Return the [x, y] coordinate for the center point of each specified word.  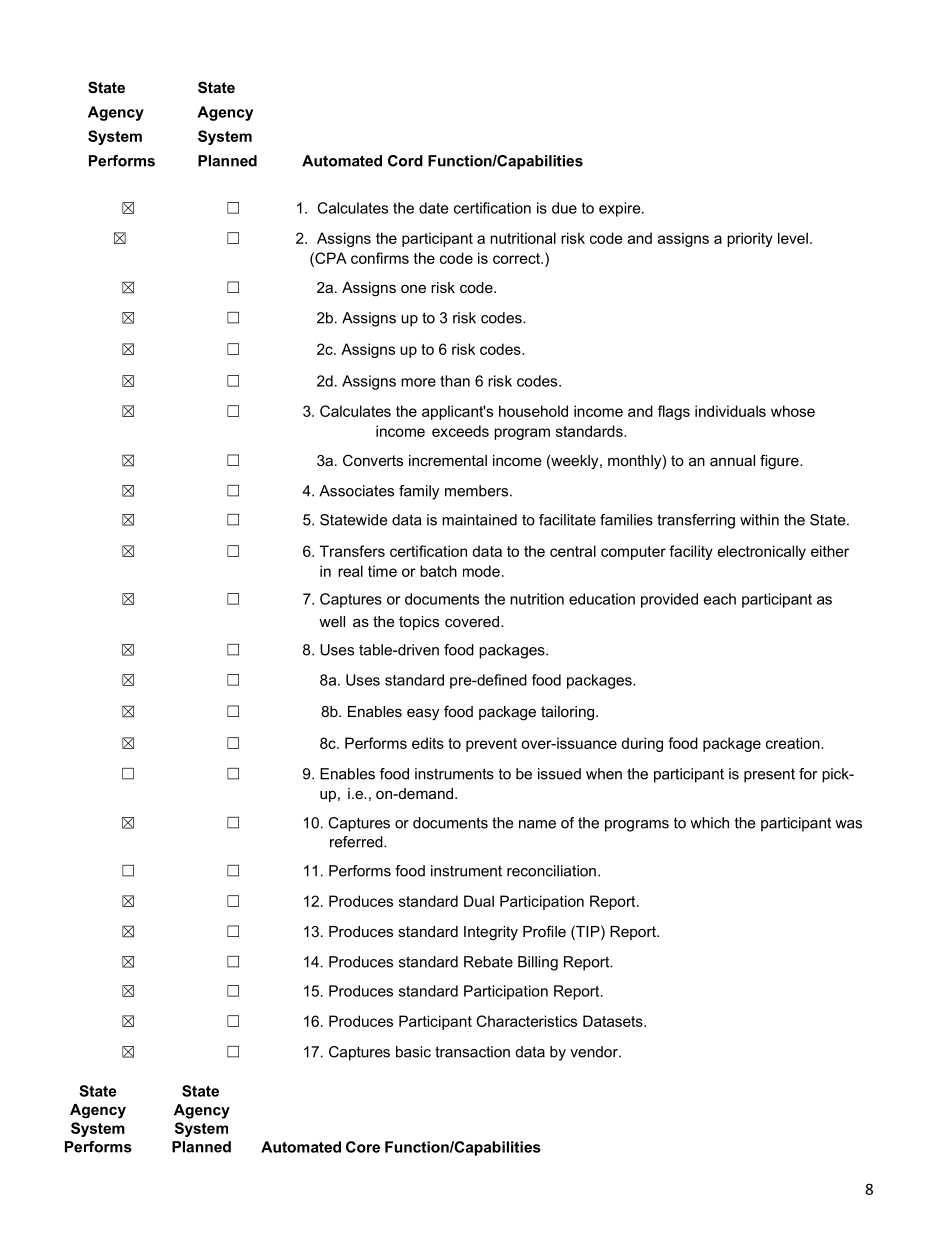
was [848, 824]
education [602, 599]
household [533, 411]
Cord [405, 161]
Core [363, 1147]
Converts [373, 460]
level [793, 238]
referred [357, 842]
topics [419, 623]
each [720, 599]
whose [793, 411]
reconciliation [551, 871]
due [564, 208]
